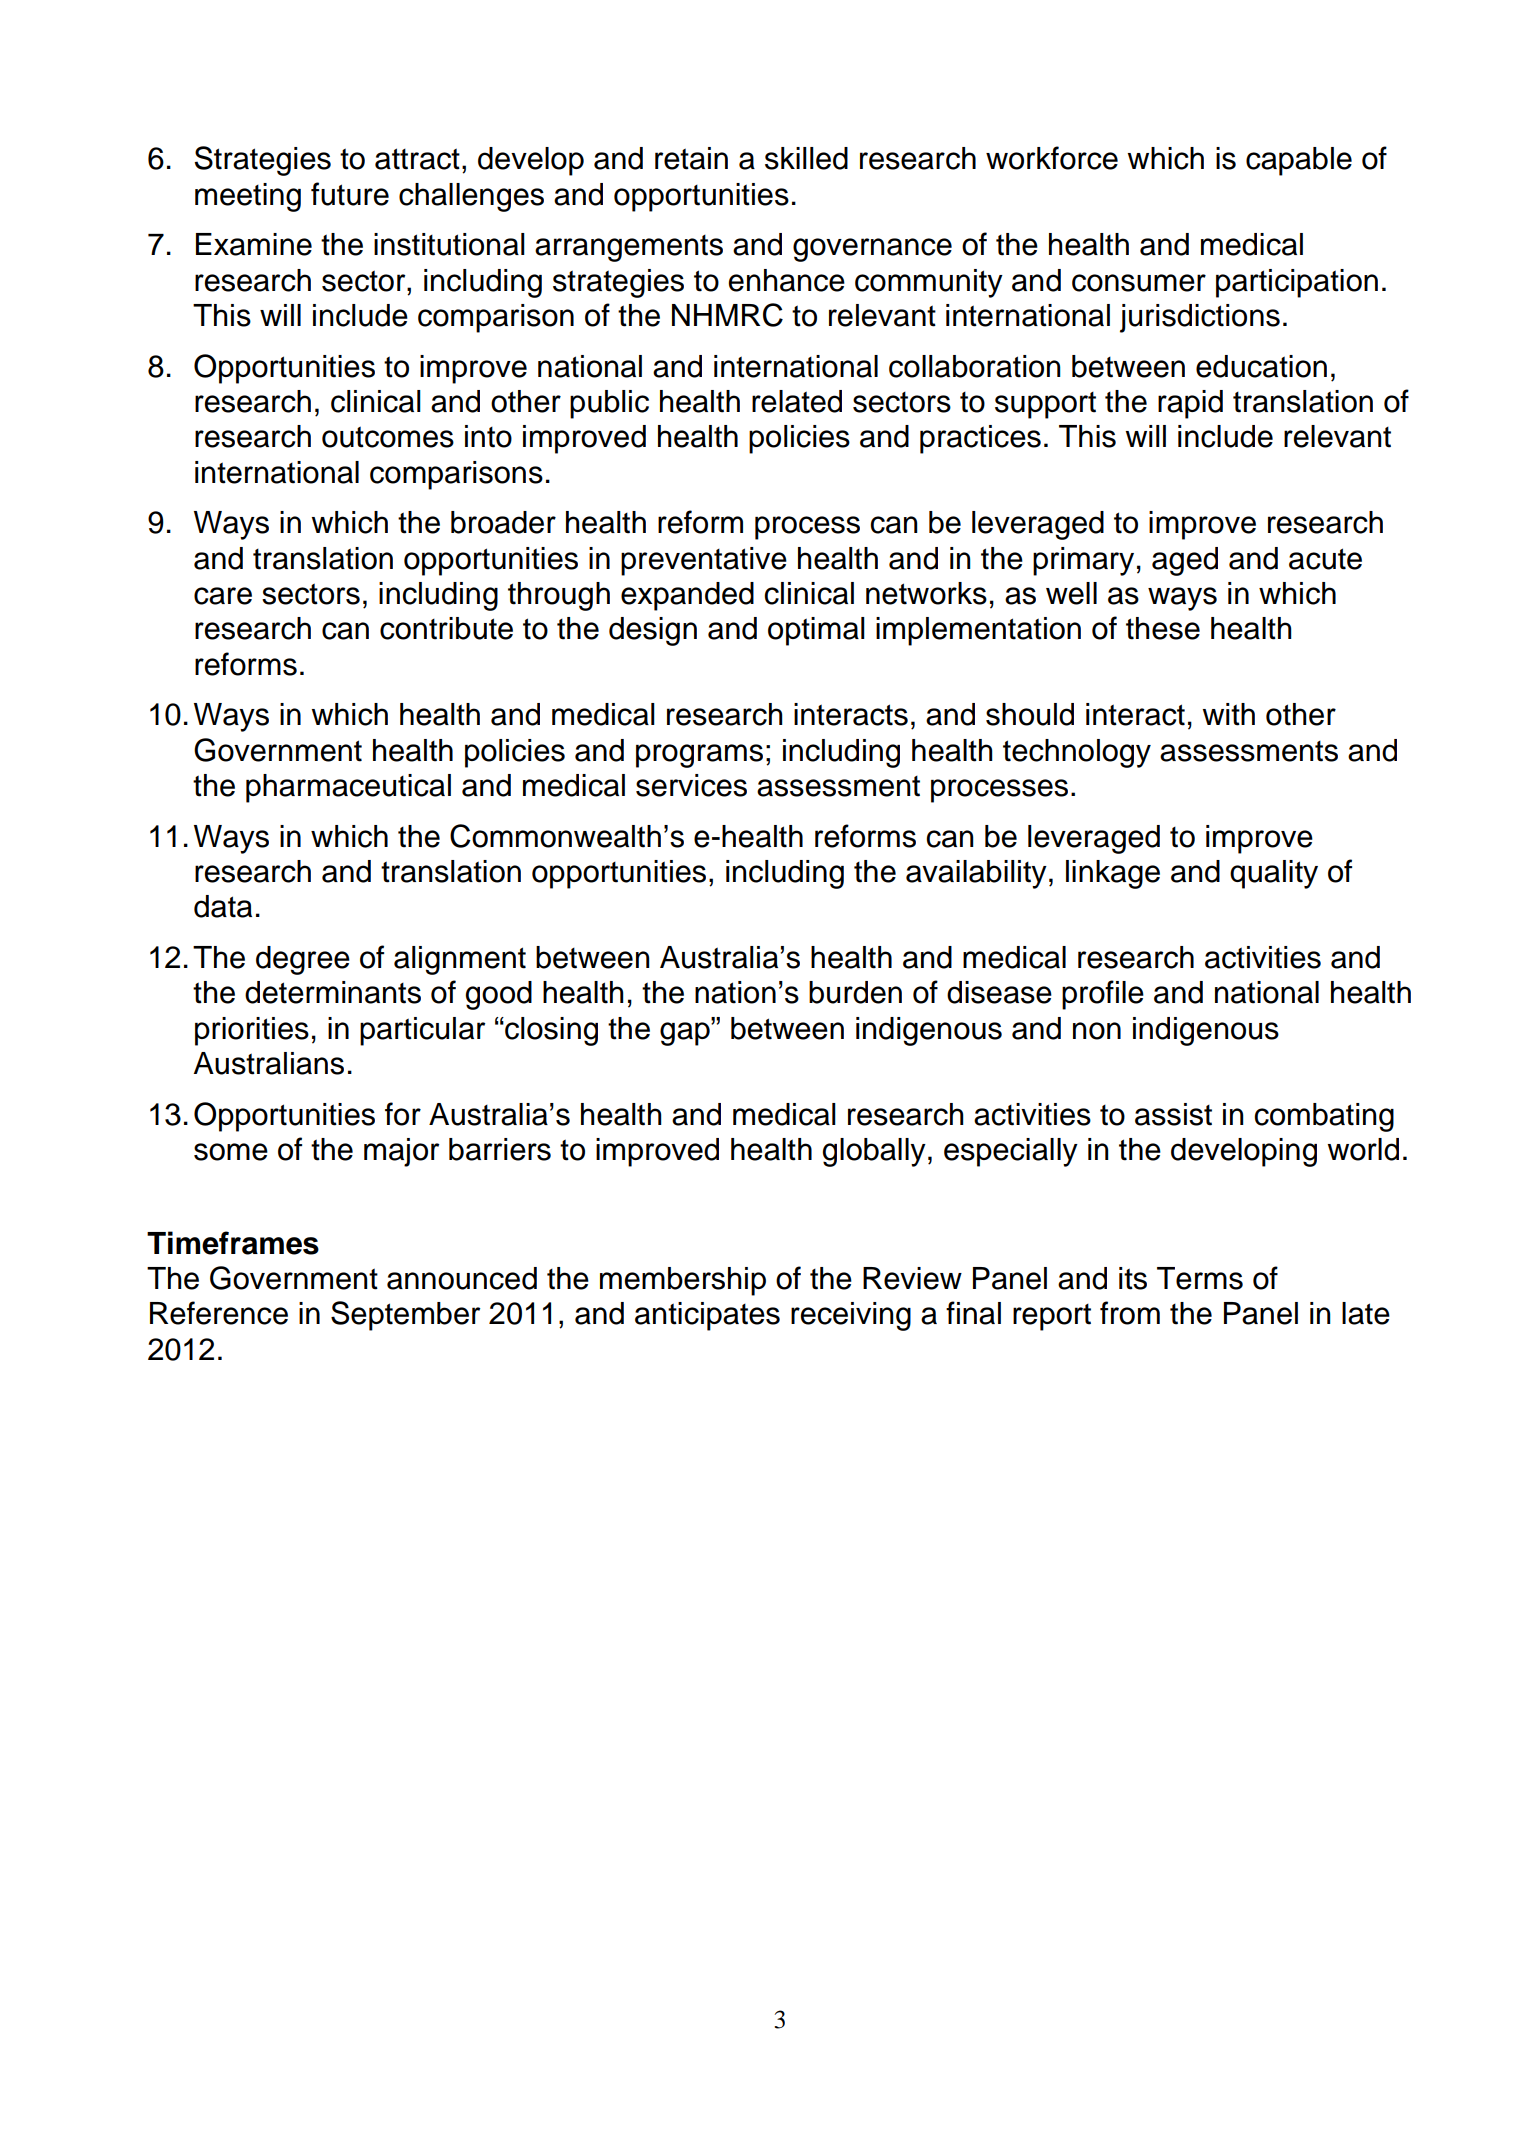 The width and height of the screenshot is (1523, 2156). I want to click on September, so click(405, 1316).
